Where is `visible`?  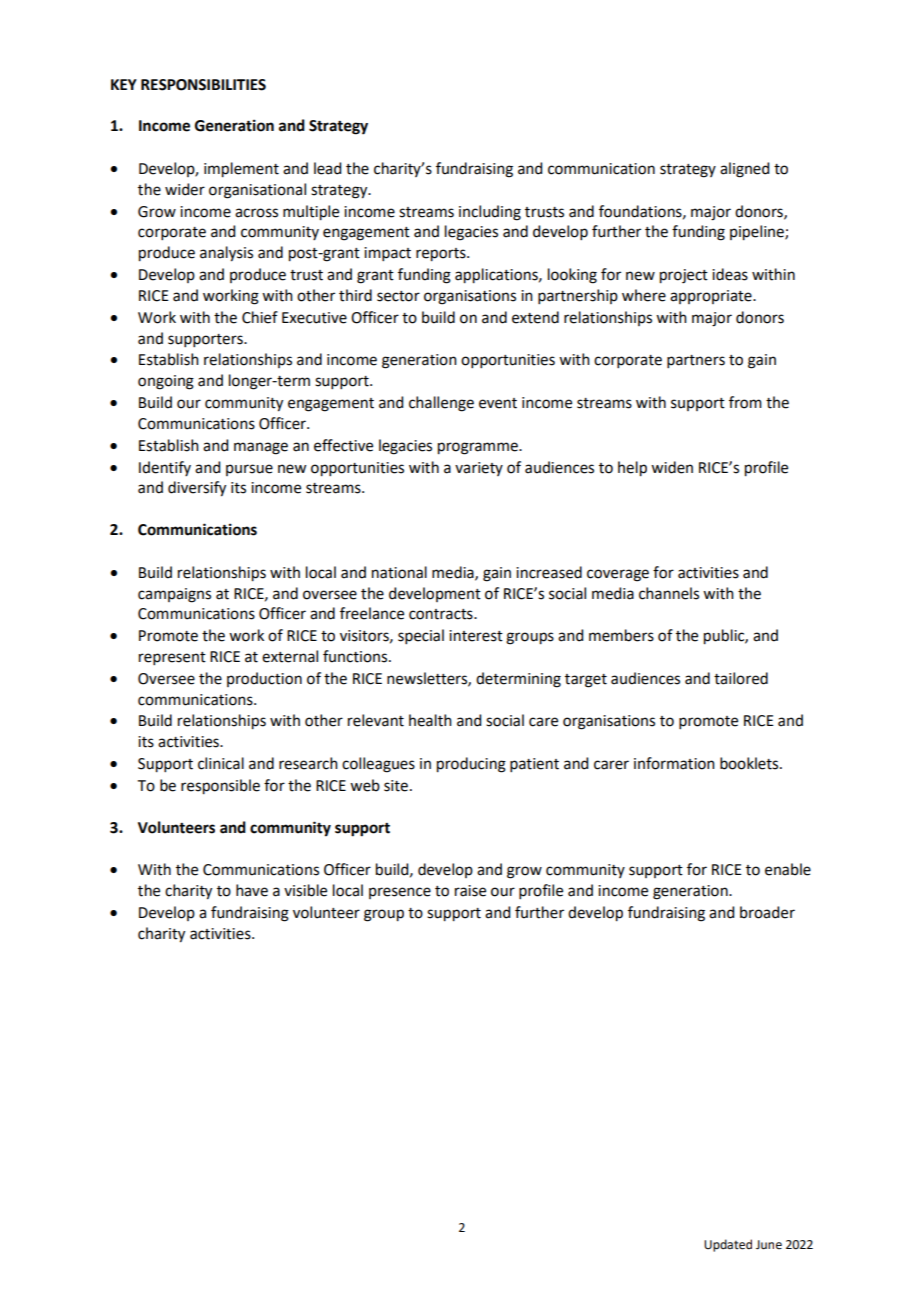 visible is located at coordinates (305, 890).
